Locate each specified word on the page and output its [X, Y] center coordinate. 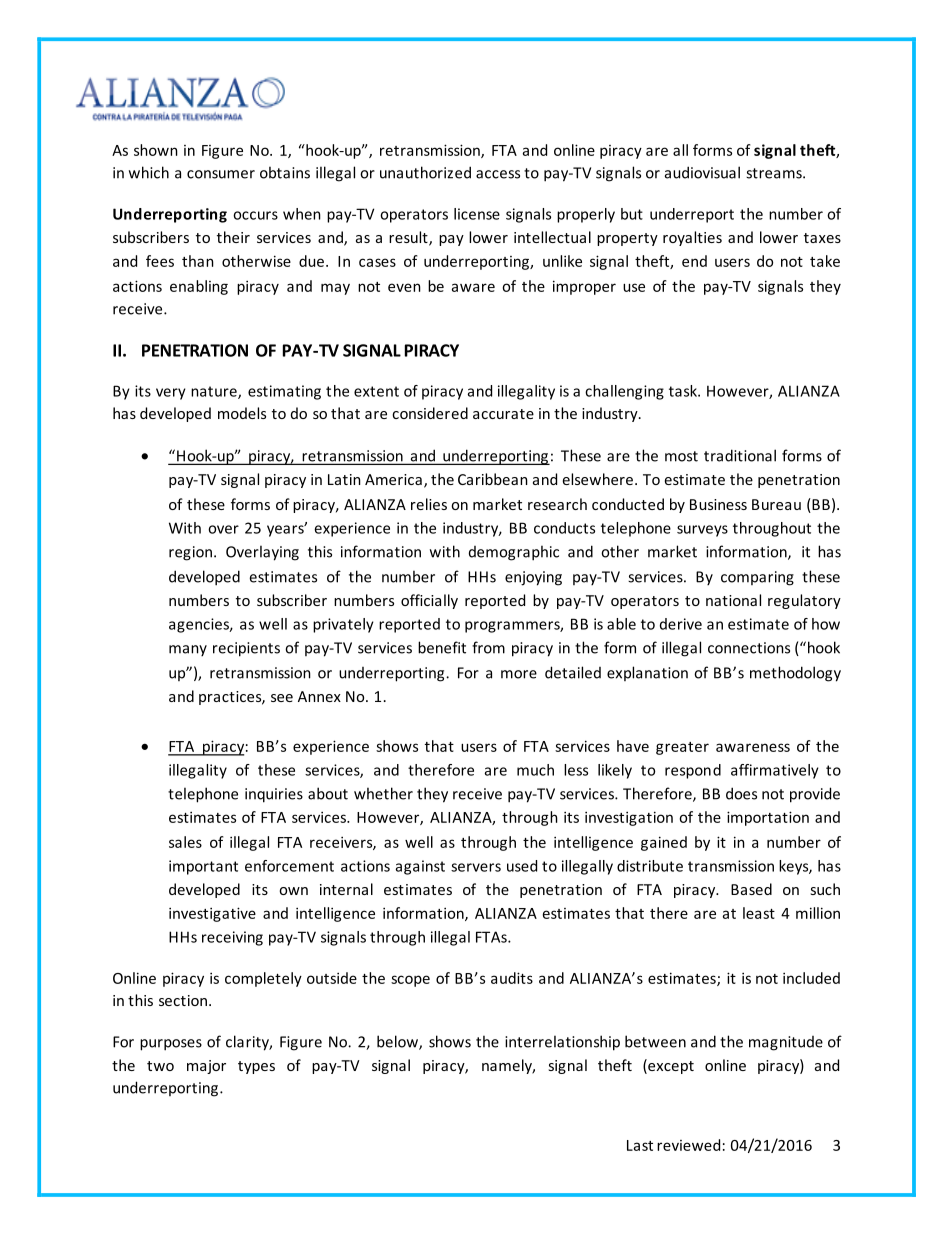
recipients [246, 649]
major [206, 1067]
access [498, 174]
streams [775, 173]
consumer [221, 174]
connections [749, 648]
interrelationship [562, 1043]
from [488, 647]
